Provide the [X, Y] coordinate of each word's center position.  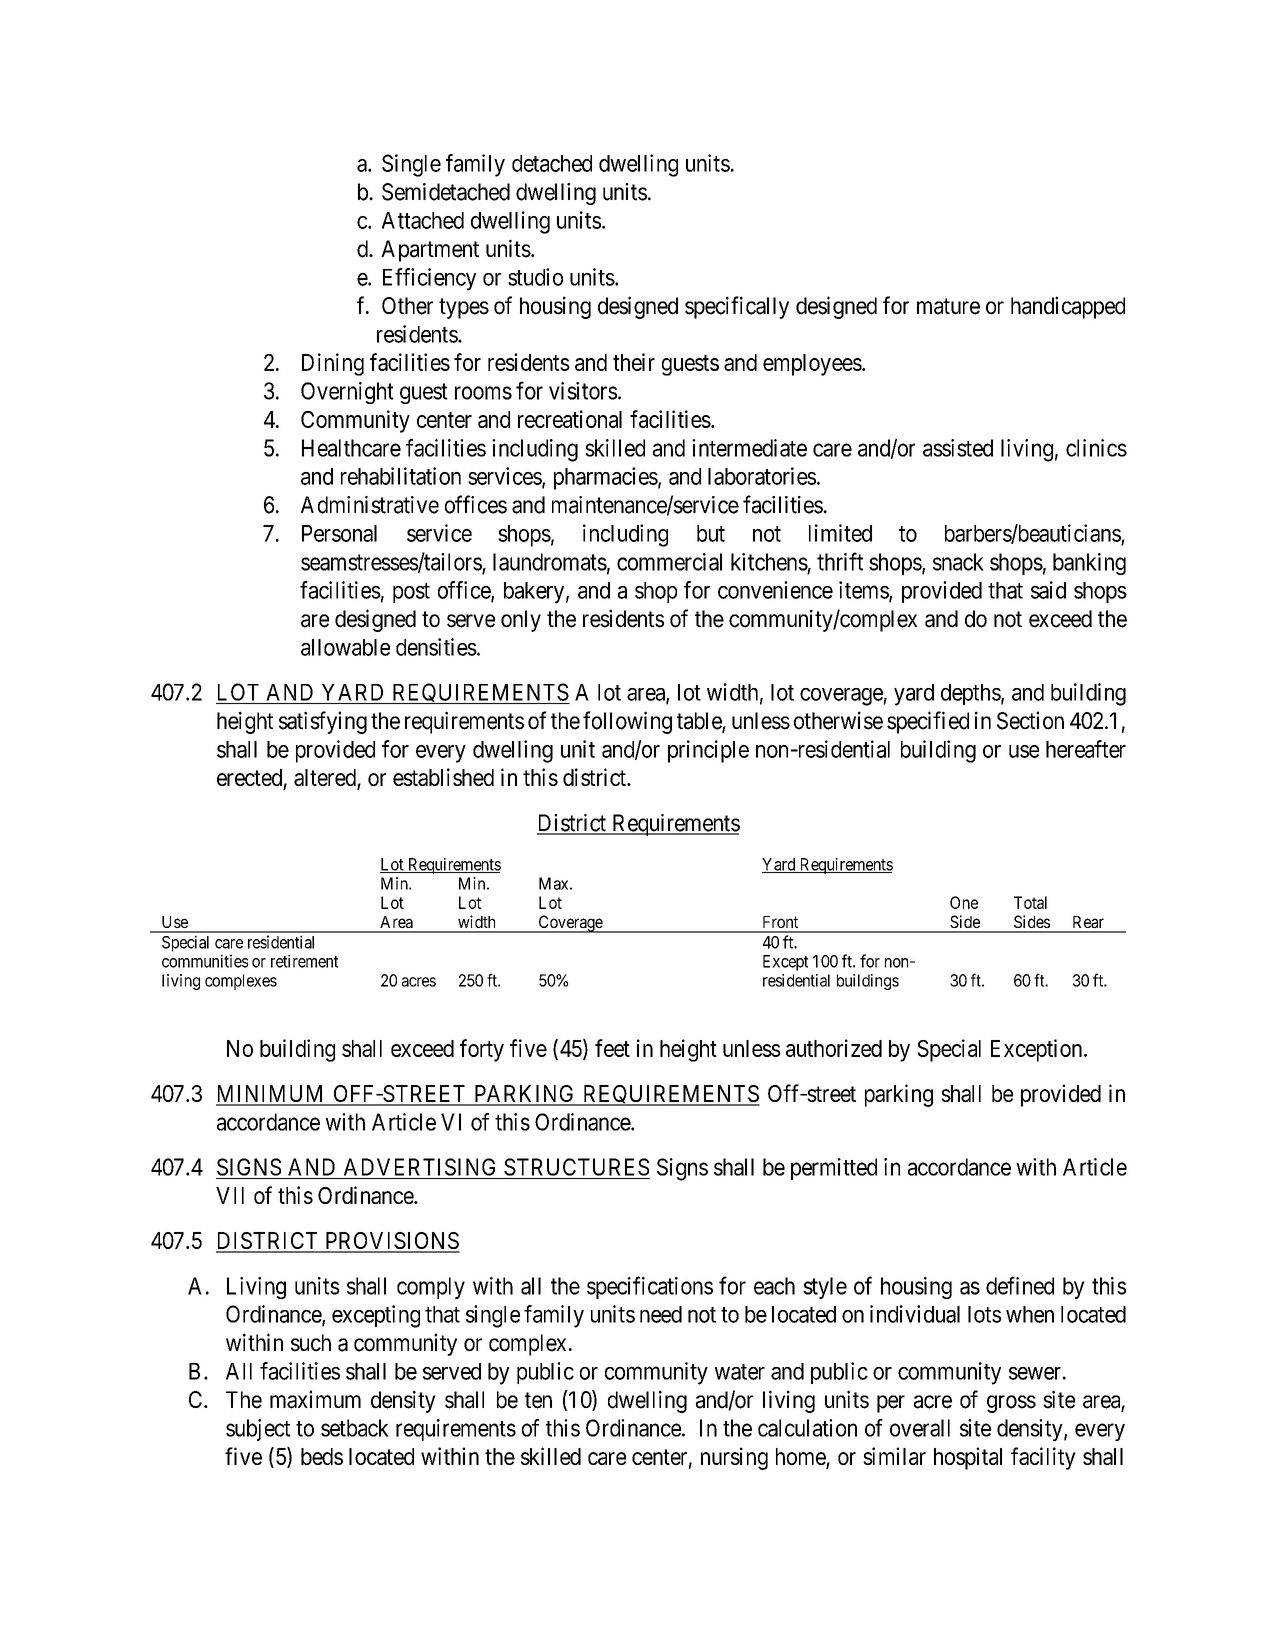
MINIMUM [271, 1095]
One [964, 902]
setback [355, 1428]
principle [708, 751]
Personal [339, 533]
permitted [834, 1169]
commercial [669, 562]
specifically [737, 307]
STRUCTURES [576, 1167]
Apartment [430, 251]
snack [958, 562]
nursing [734, 1458]
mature [948, 306]
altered [326, 779]
